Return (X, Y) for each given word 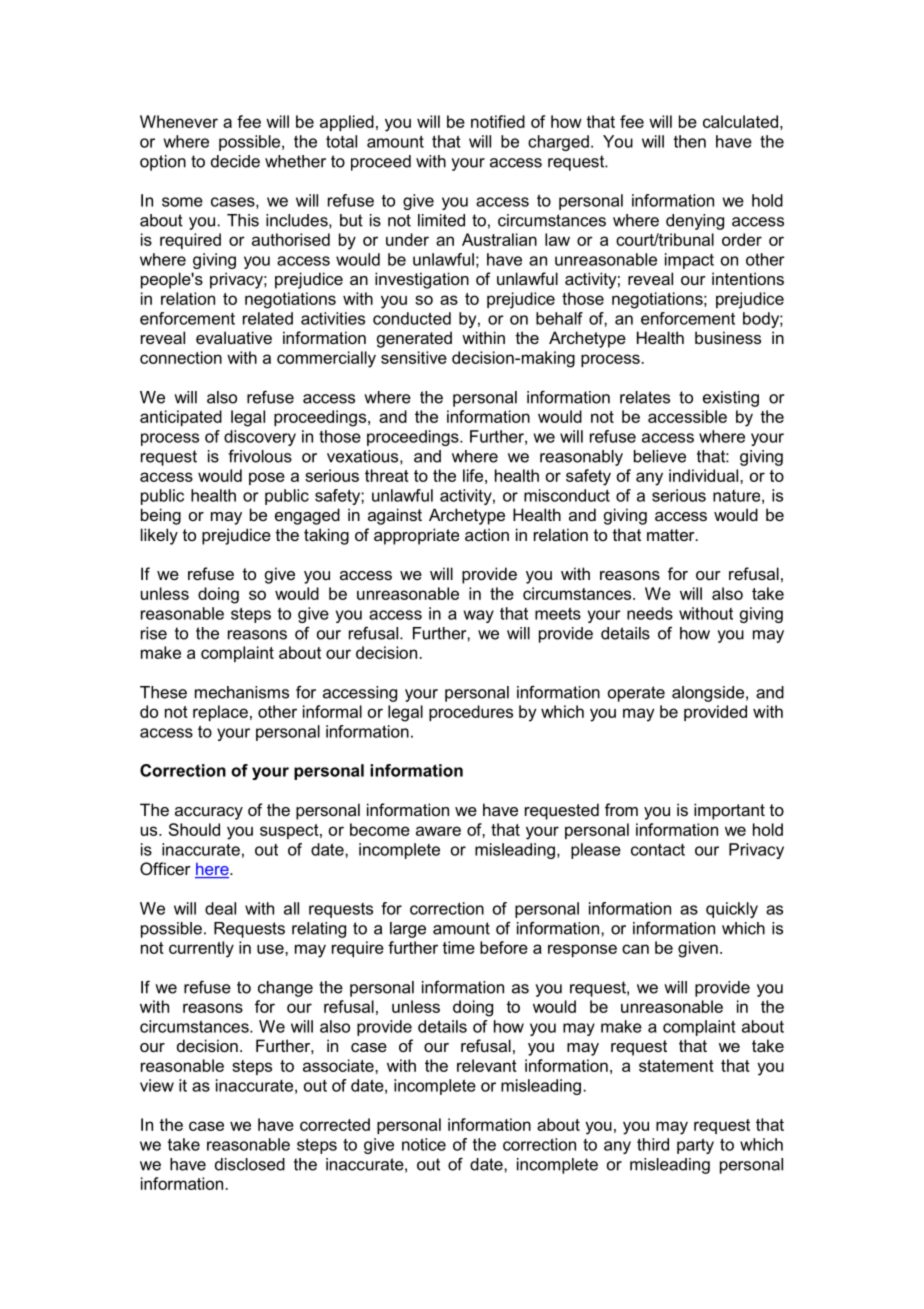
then (690, 141)
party (695, 1146)
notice (424, 1144)
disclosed (250, 1164)
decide (235, 161)
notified (498, 121)
